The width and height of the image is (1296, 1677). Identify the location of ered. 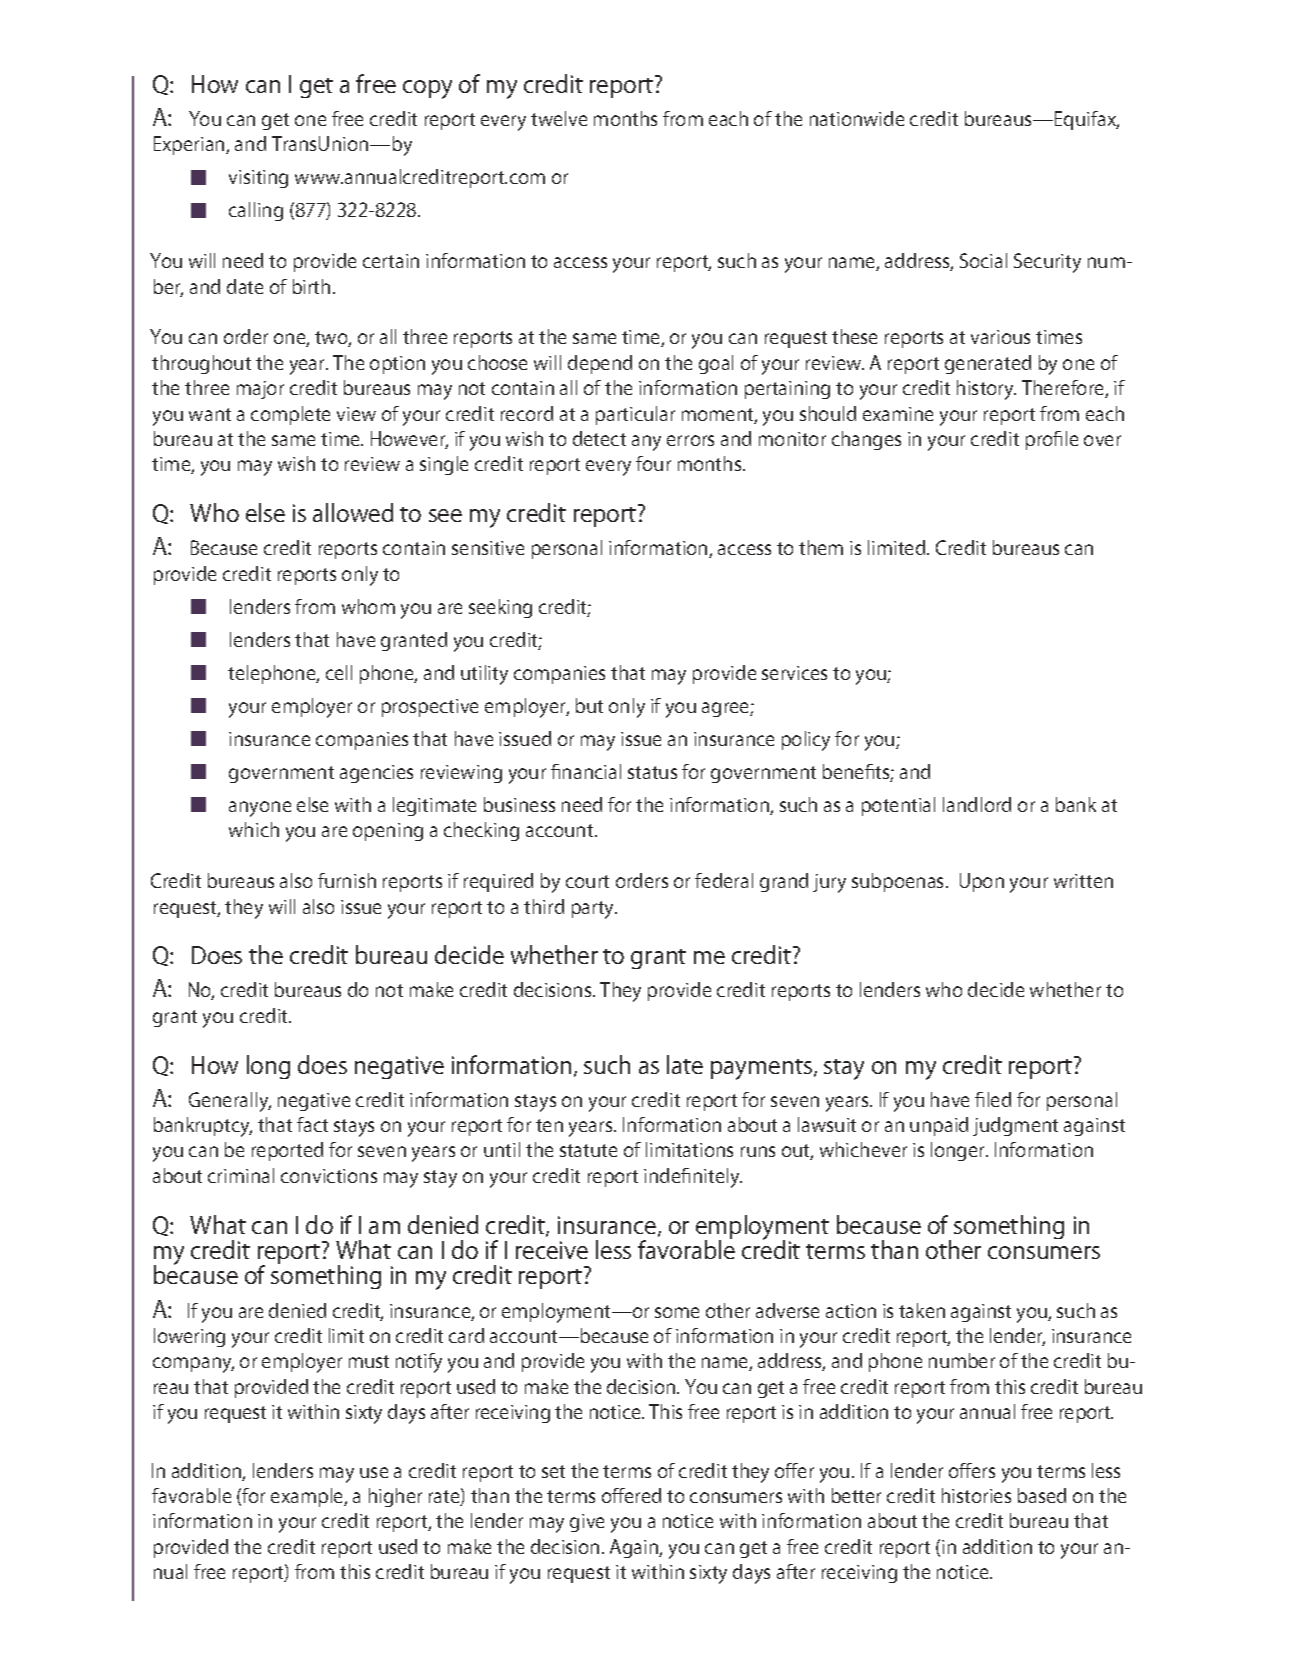
(642, 1495).
